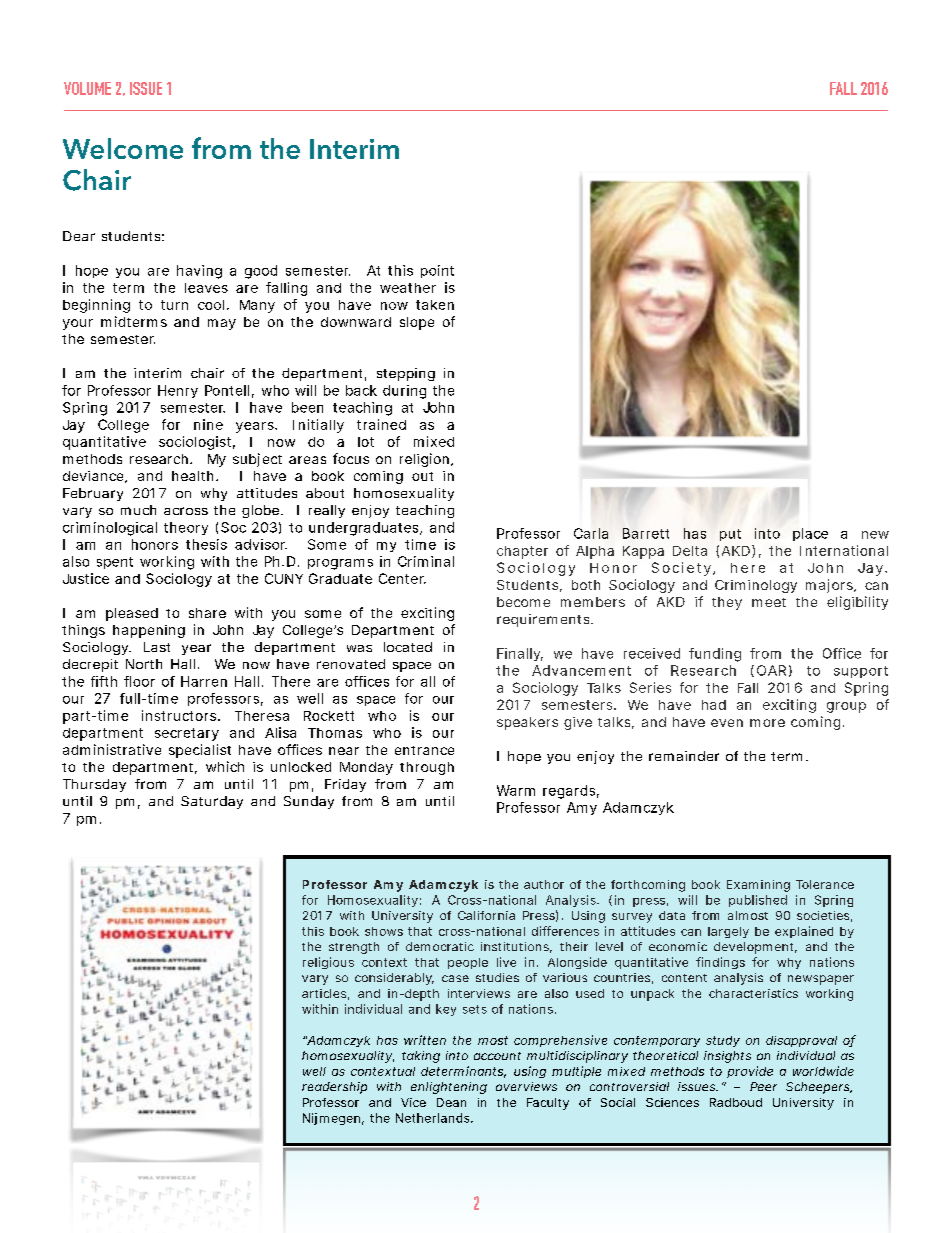 This screenshot has height=1233, width=952. What do you see at coordinates (207, 613) in the screenshot?
I see `share` at bounding box center [207, 613].
